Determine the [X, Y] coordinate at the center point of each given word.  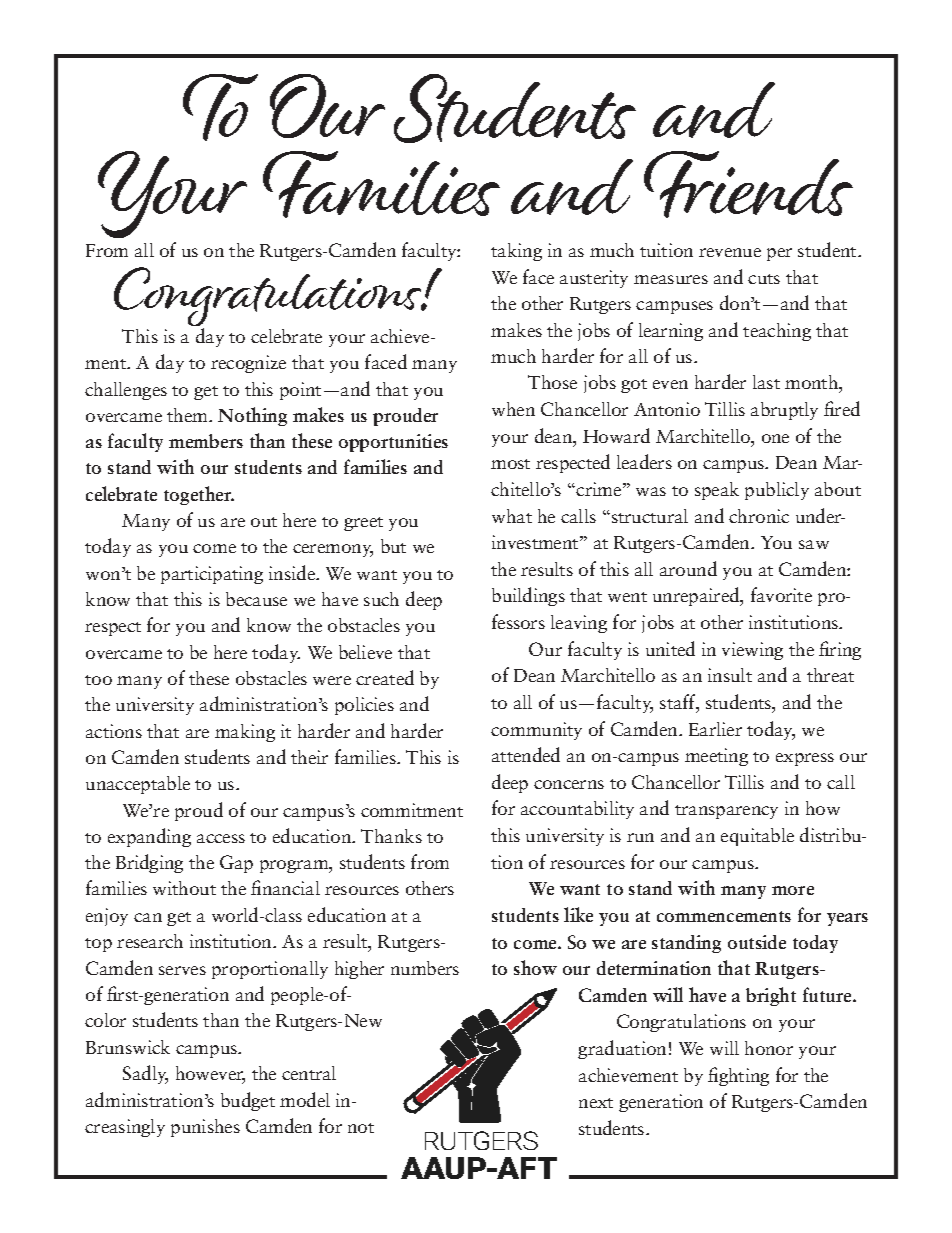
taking [516, 252]
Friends [748, 184]
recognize [248, 364]
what [512, 516]
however [210, 1075]
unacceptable [138, 785]
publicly [777, 491]
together [199, 495]
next [596, 1103]
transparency [726, 812]
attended [526, 754]
